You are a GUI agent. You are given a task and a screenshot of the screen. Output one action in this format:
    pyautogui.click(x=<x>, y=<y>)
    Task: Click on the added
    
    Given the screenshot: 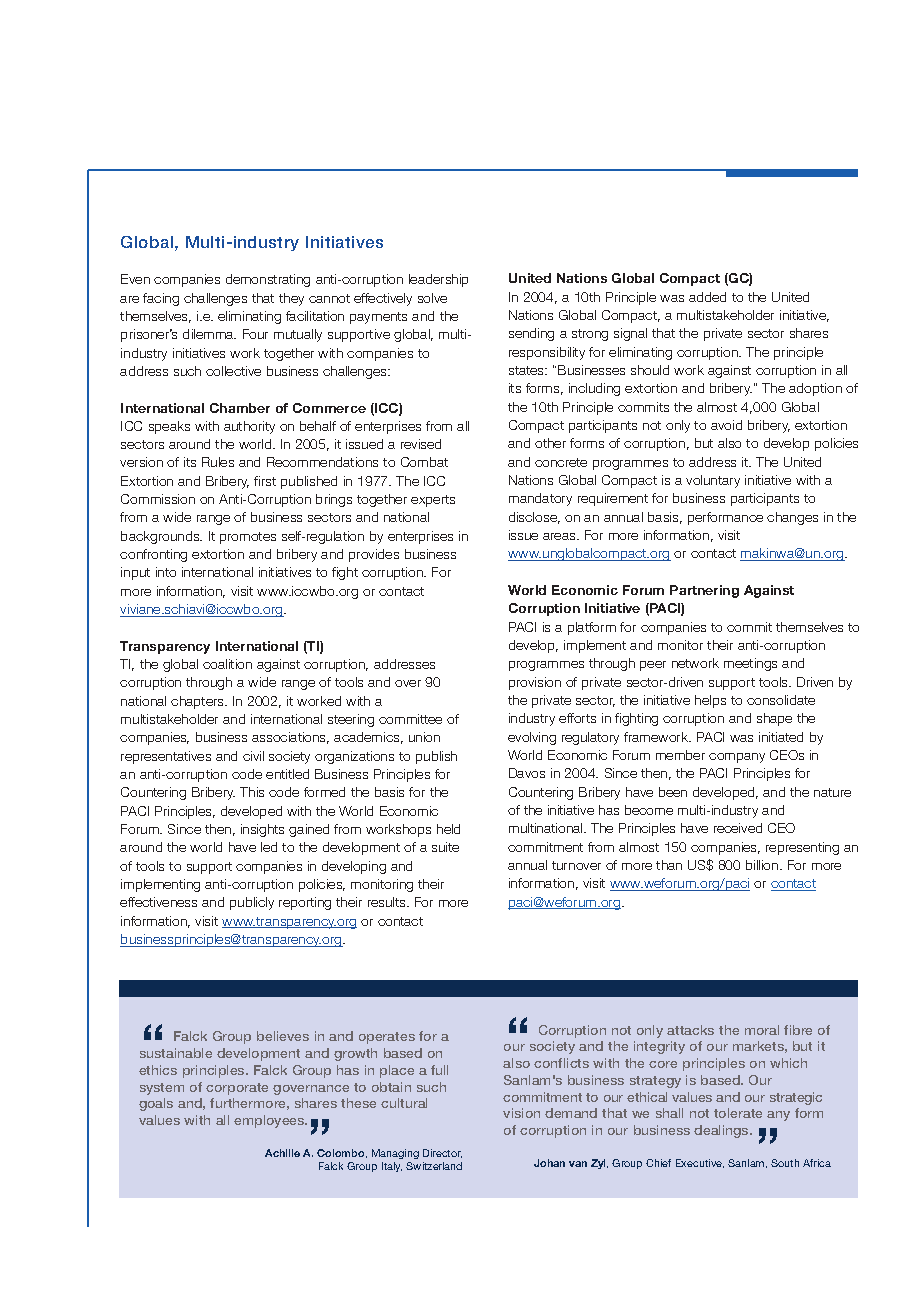 What is the action you would take?
    pyautogui.click(x=707, y=297)
